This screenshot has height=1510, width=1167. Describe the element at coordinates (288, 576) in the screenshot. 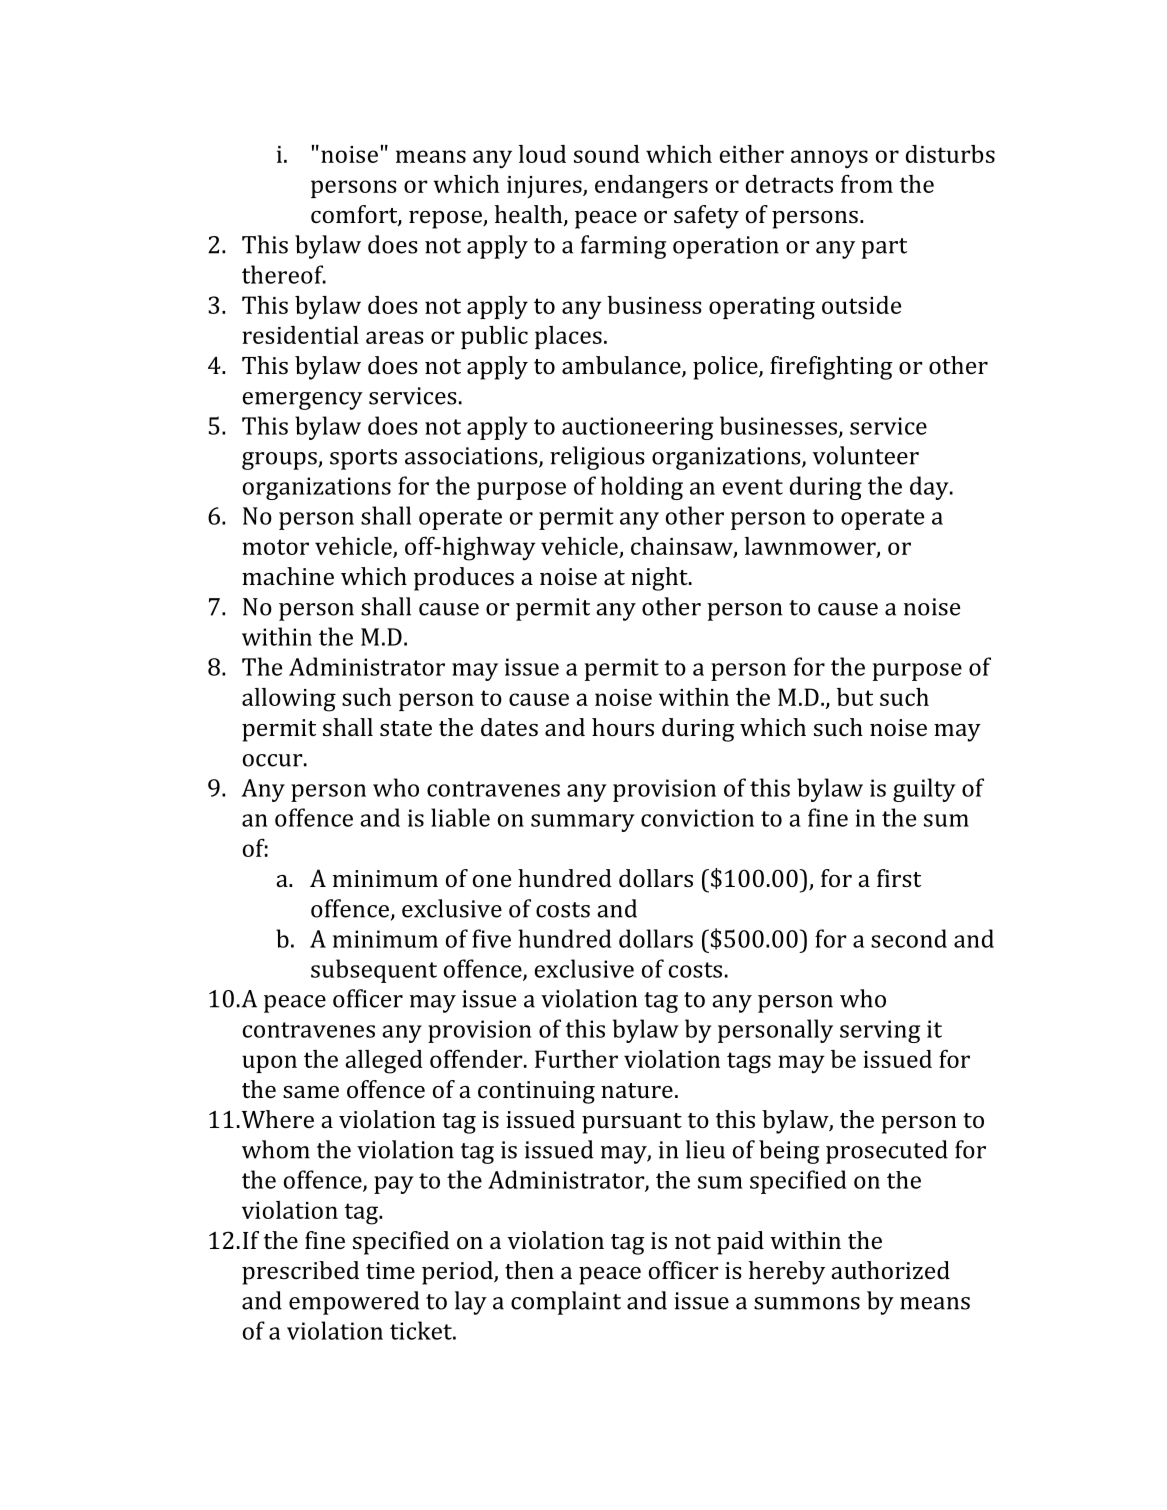

I see `machine` at that location.
